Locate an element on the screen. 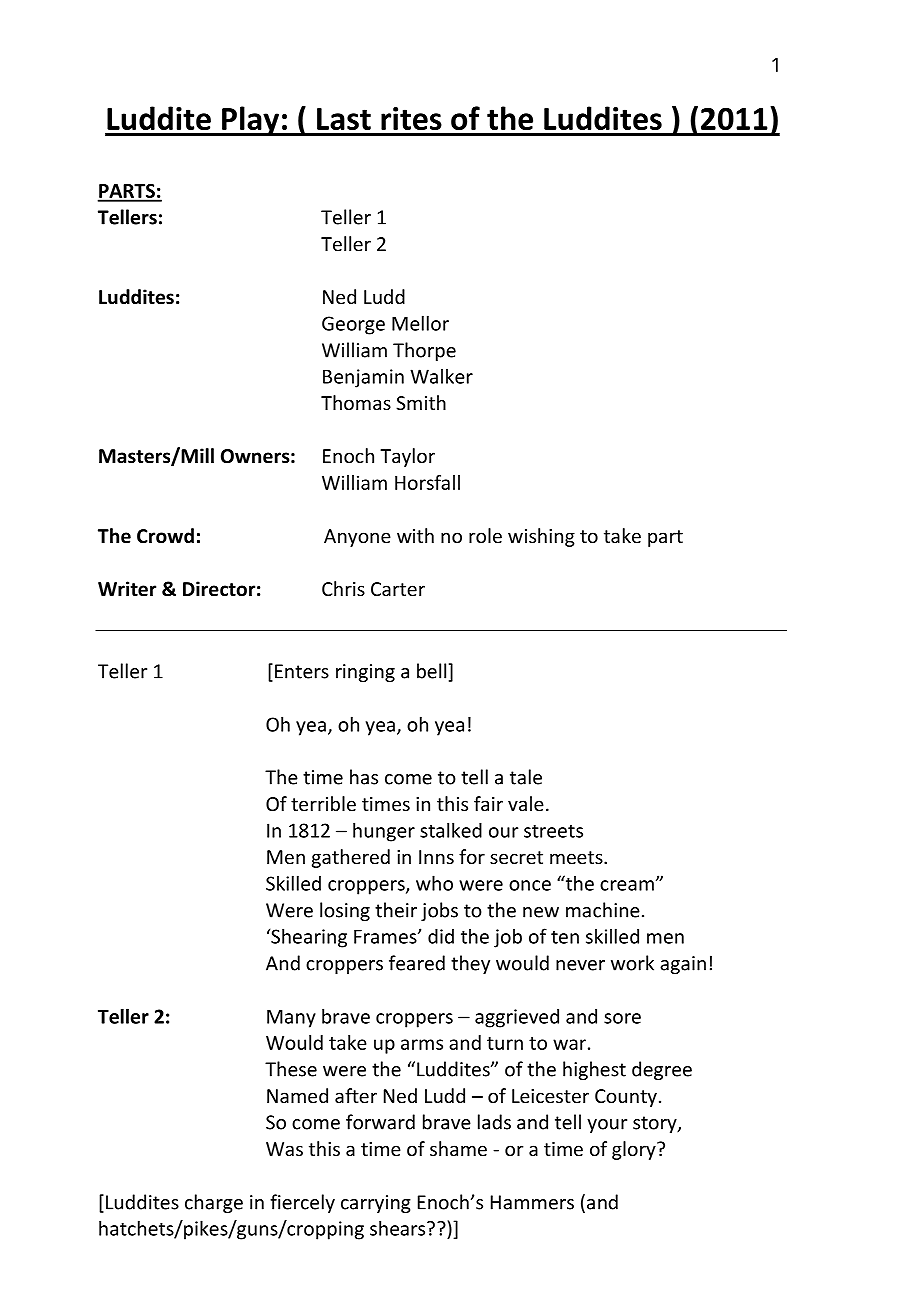 The width and height of the screenshot is (924, 1307). cream is located at coordinates (627, 885).
